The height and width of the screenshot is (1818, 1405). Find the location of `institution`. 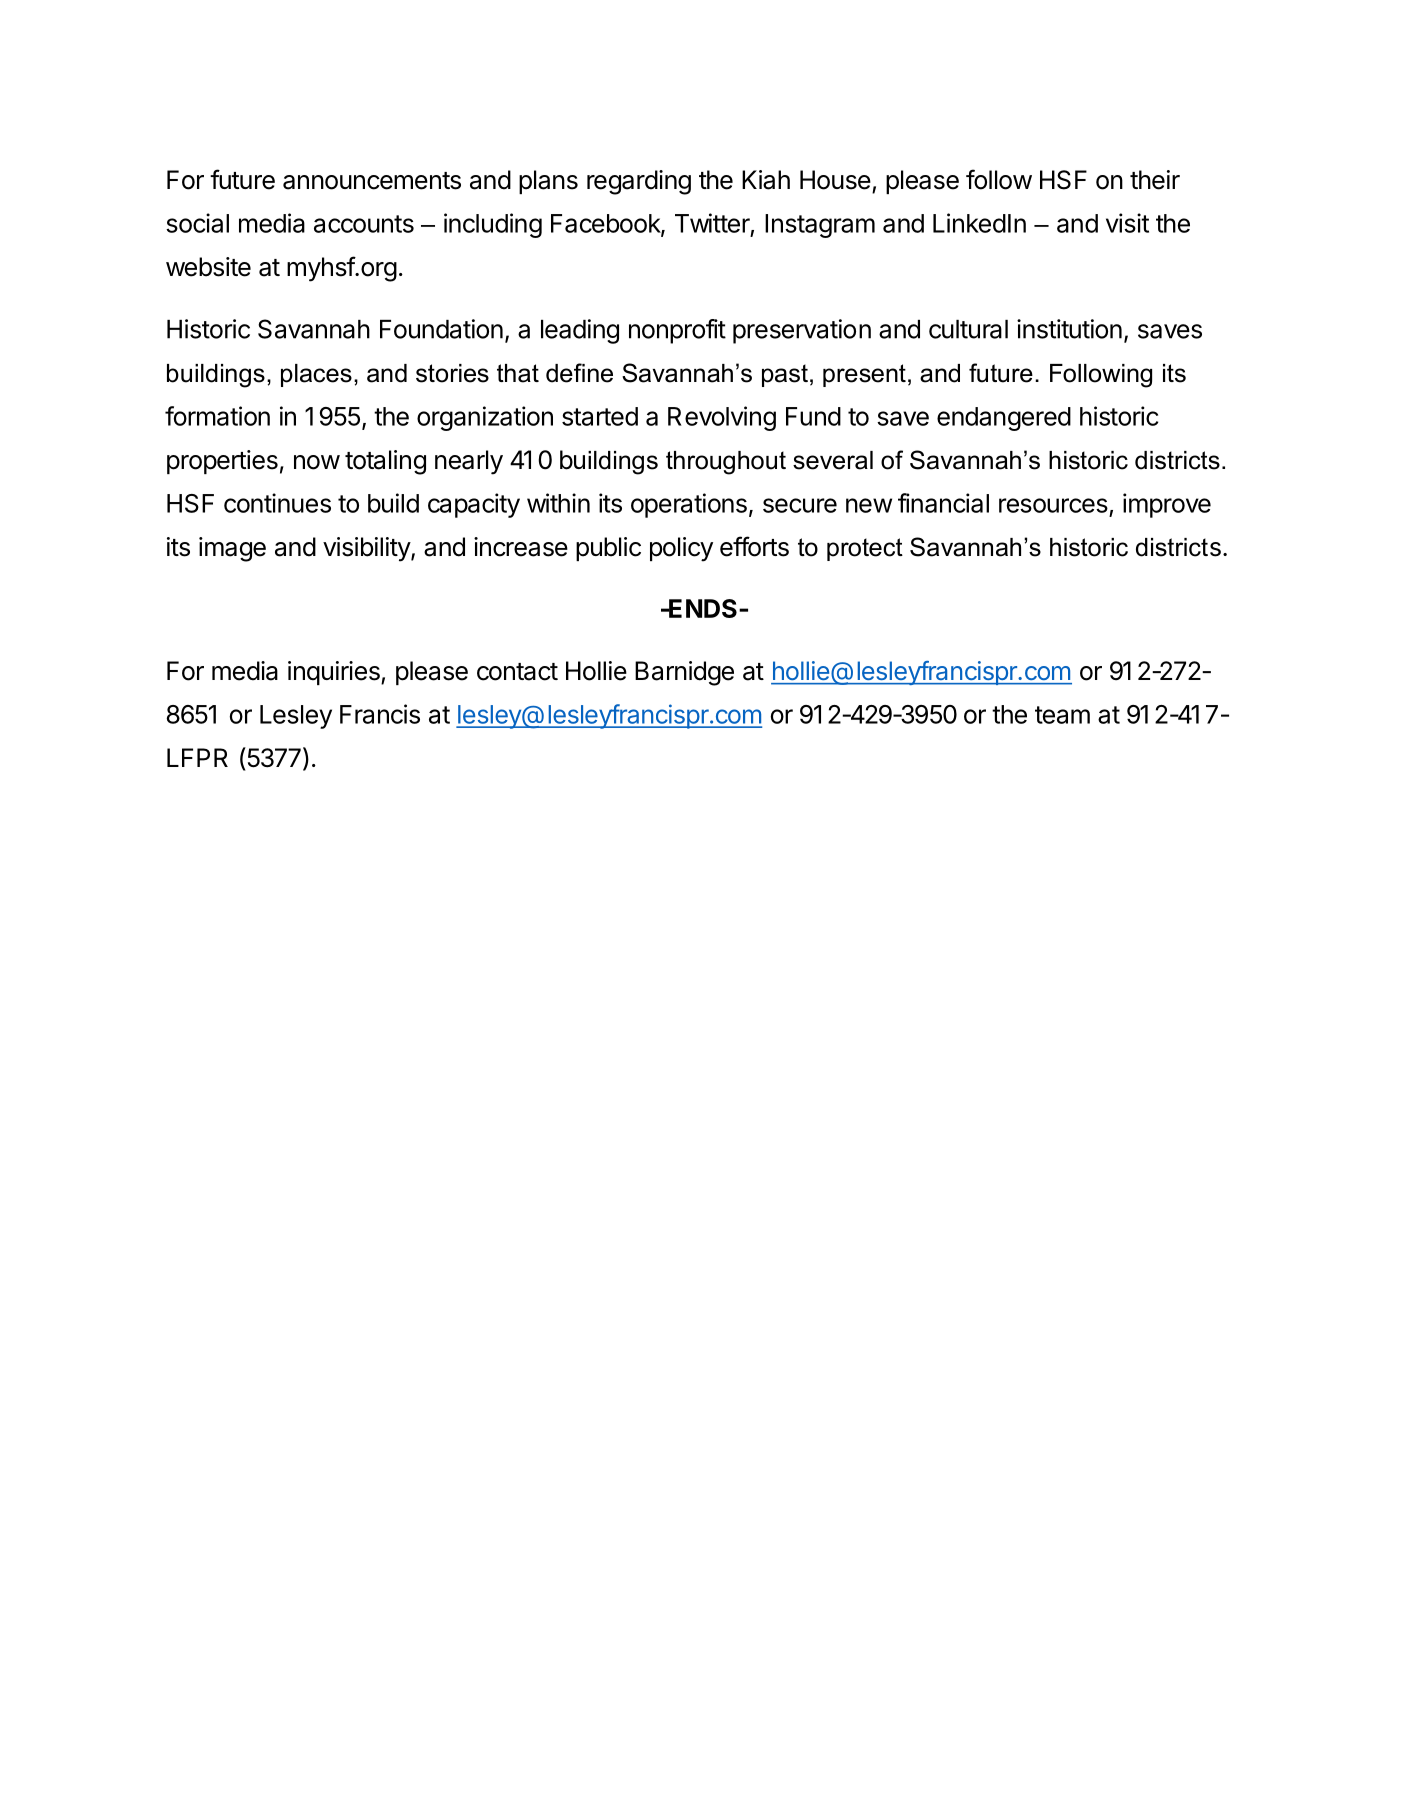

institution is located at coordinates (1069, 329).
